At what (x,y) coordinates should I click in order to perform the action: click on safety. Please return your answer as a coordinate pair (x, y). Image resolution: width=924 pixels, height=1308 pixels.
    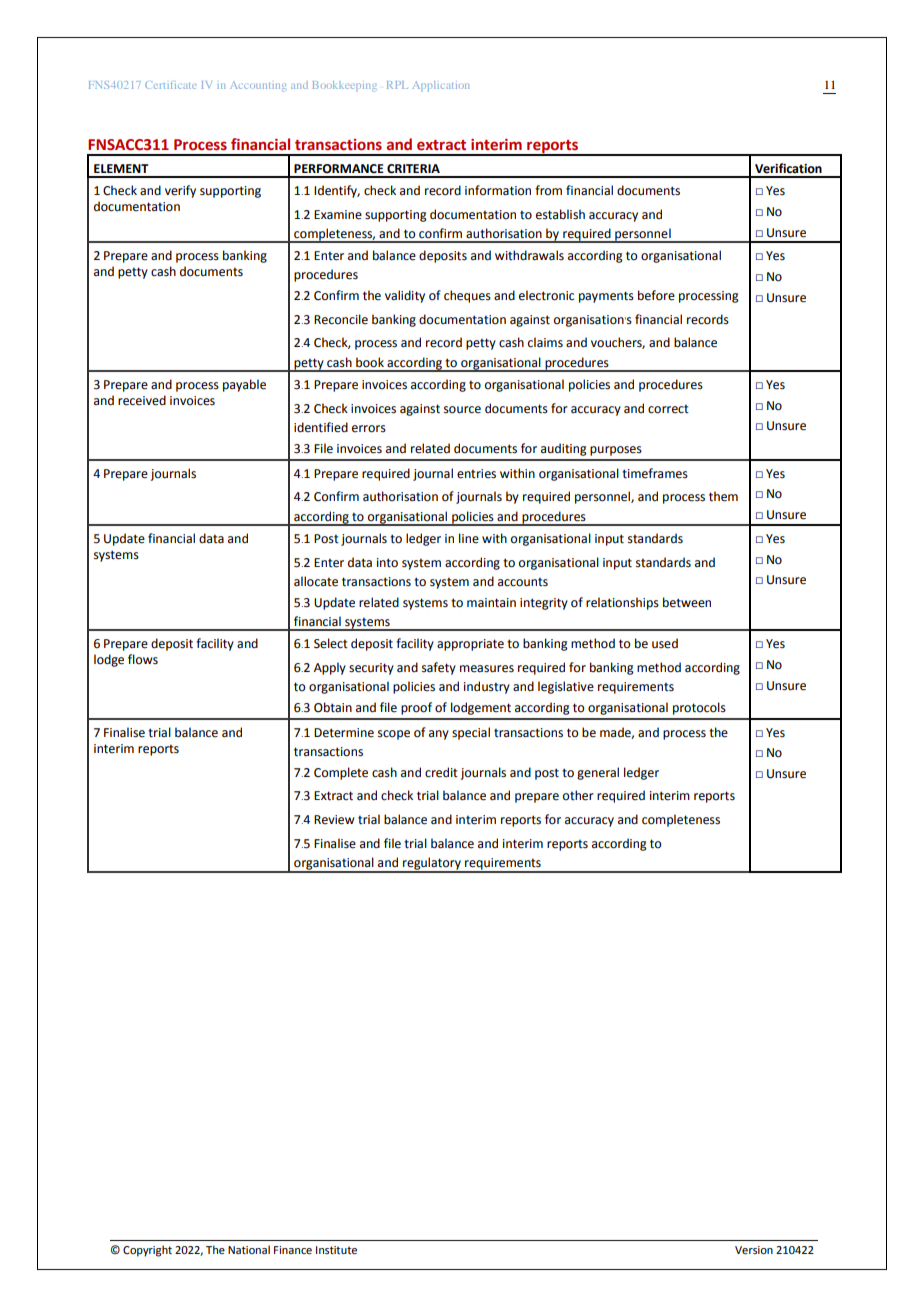
    Looking at the image, I should click on (439, 668).
